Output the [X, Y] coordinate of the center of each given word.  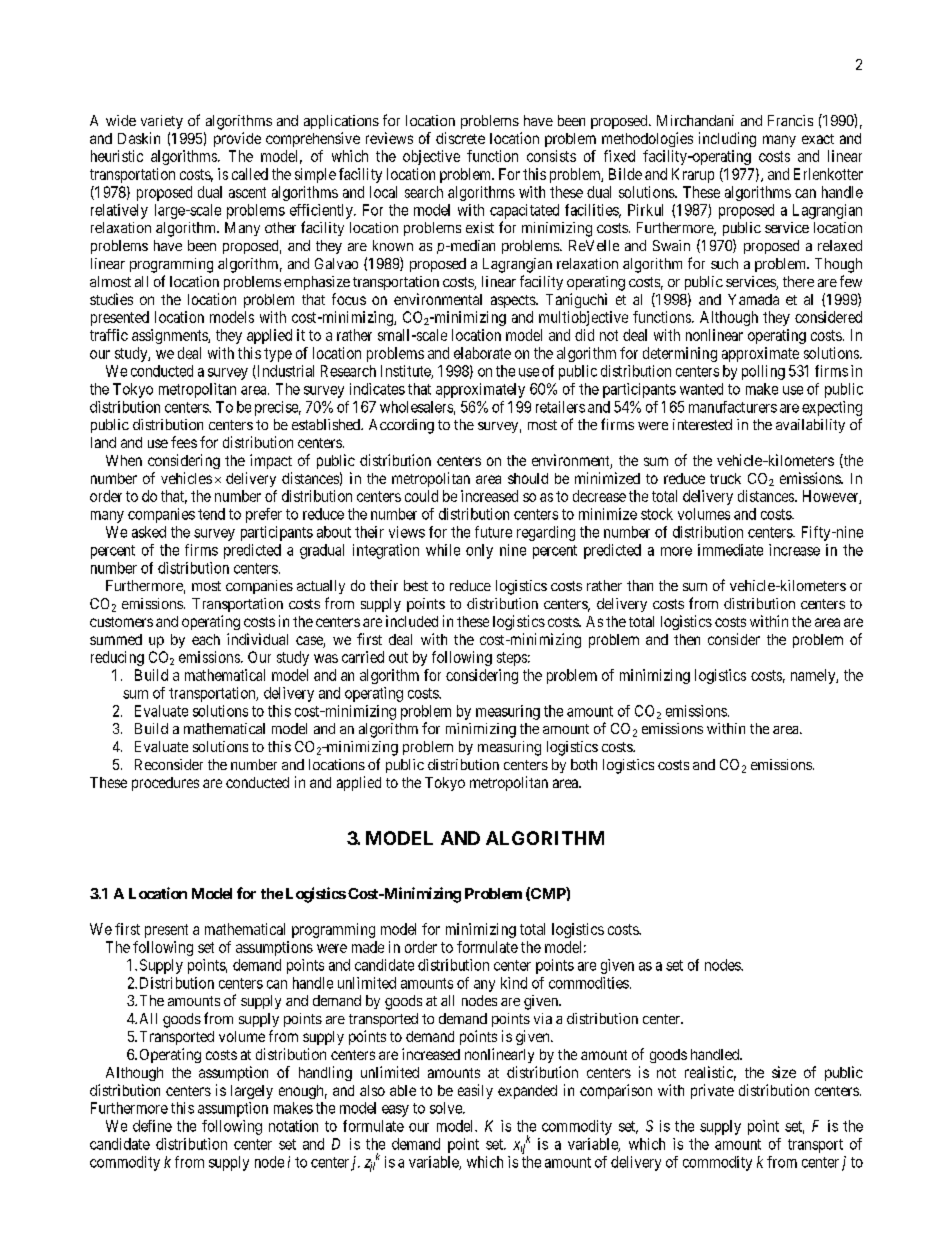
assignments [170, 336]
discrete [460, 138]
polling [763, 372]
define [152, 1126]
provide [237, 139]
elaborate [482, 353]
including [727, 139]
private [712, 1091]
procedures [165, 784]
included [412, 621]
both [584, 764]
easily [475, 1091]
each [206, 639]
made [368, 947]
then [687, 639]
